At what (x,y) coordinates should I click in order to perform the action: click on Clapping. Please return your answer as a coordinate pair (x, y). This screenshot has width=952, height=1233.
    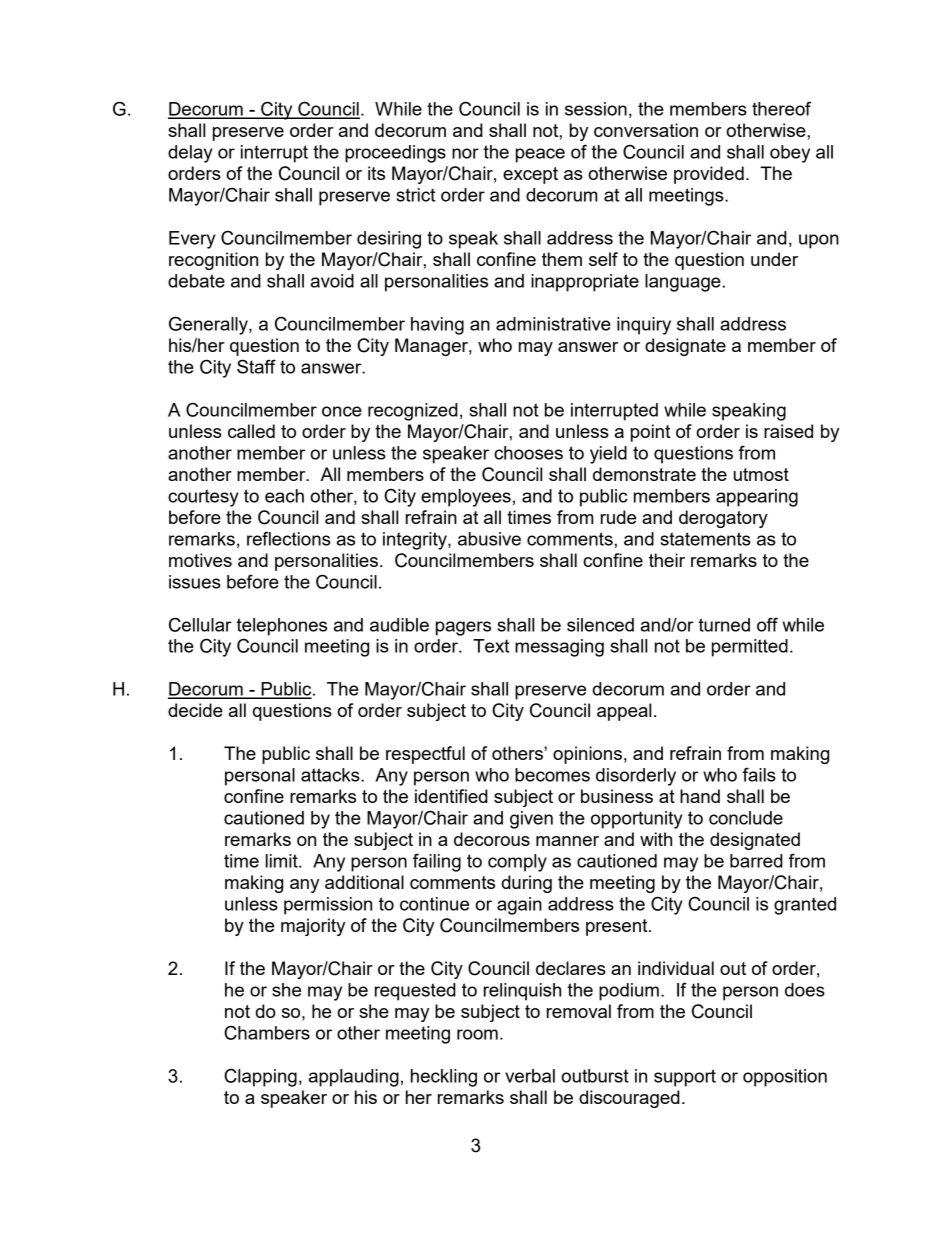
    Looking at the image, I should click on (260, 1077).
